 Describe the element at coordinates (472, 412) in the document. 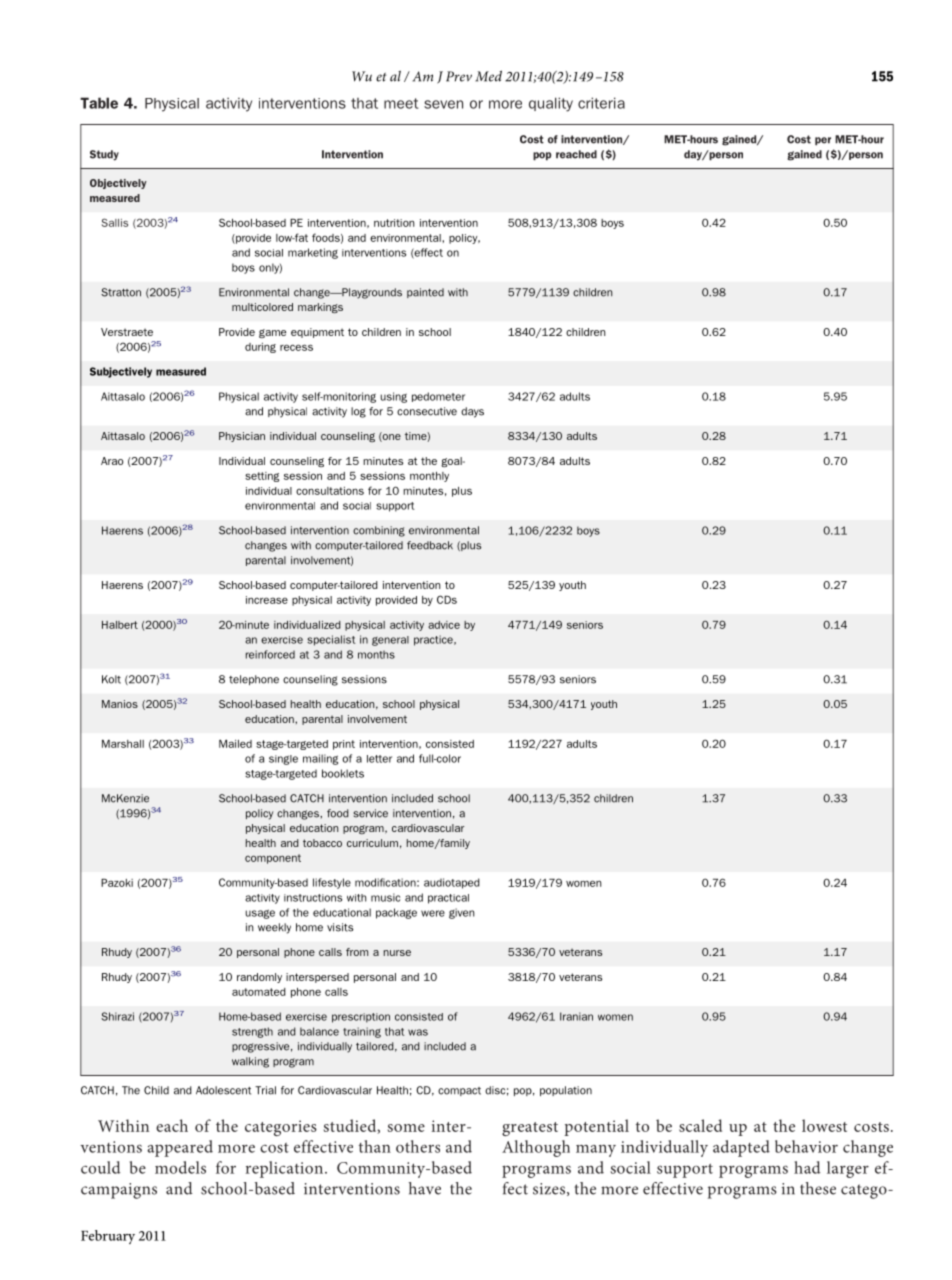

I see `days` at that location.
